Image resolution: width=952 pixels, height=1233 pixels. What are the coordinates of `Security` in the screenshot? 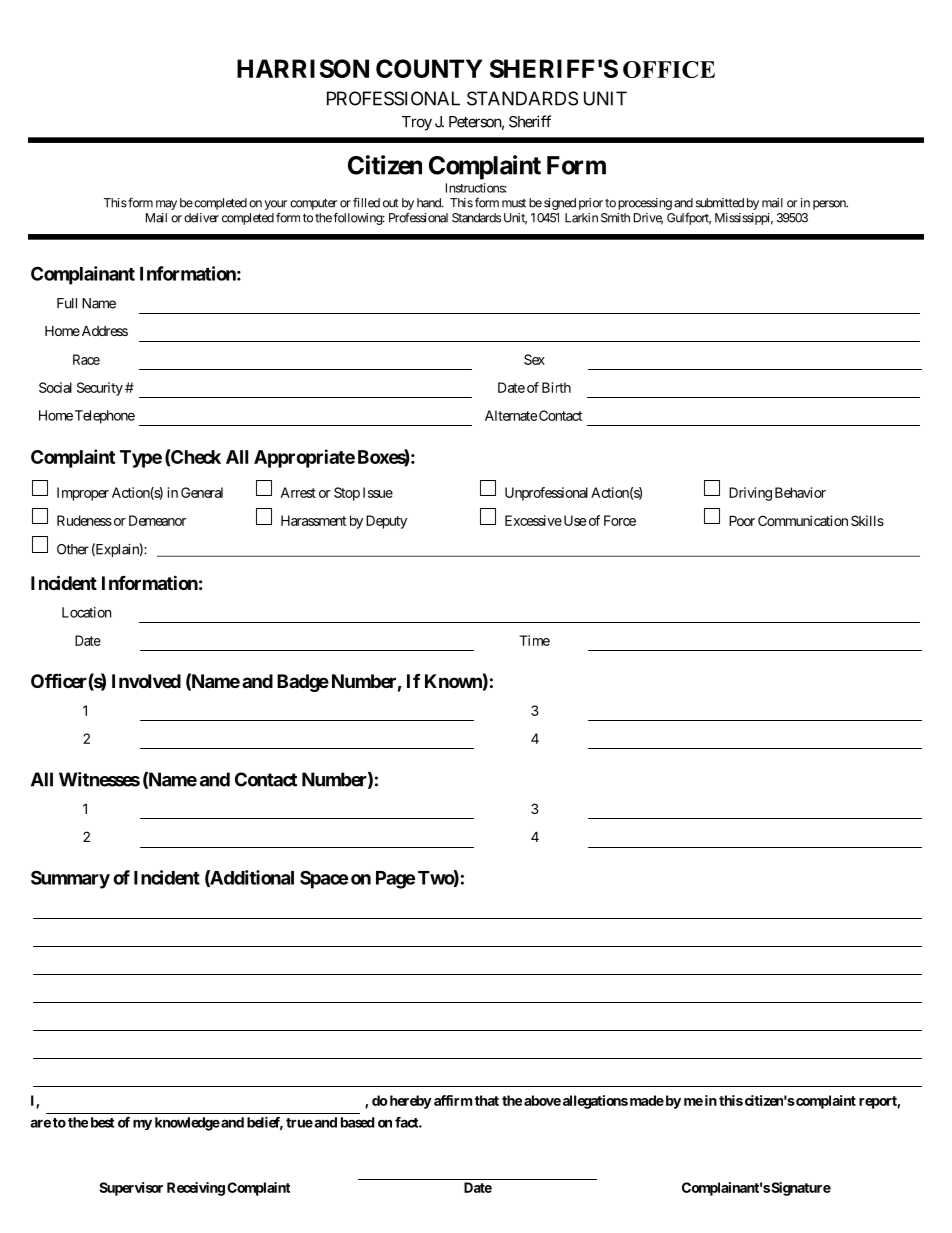 It's located at (100, 389).
